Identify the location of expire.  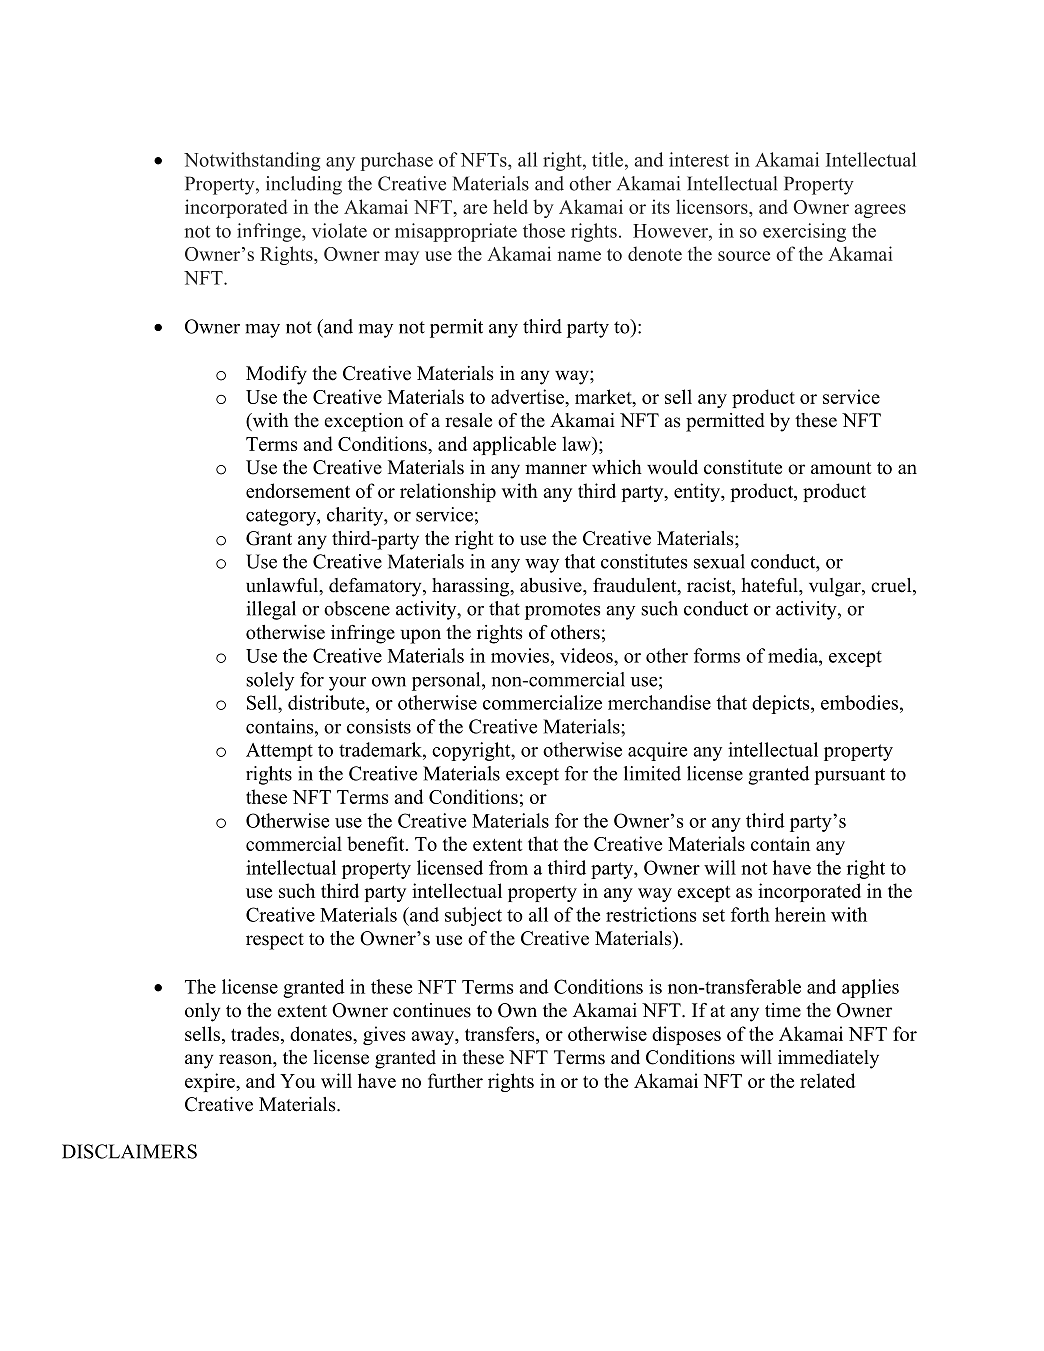
(211, 1082).
